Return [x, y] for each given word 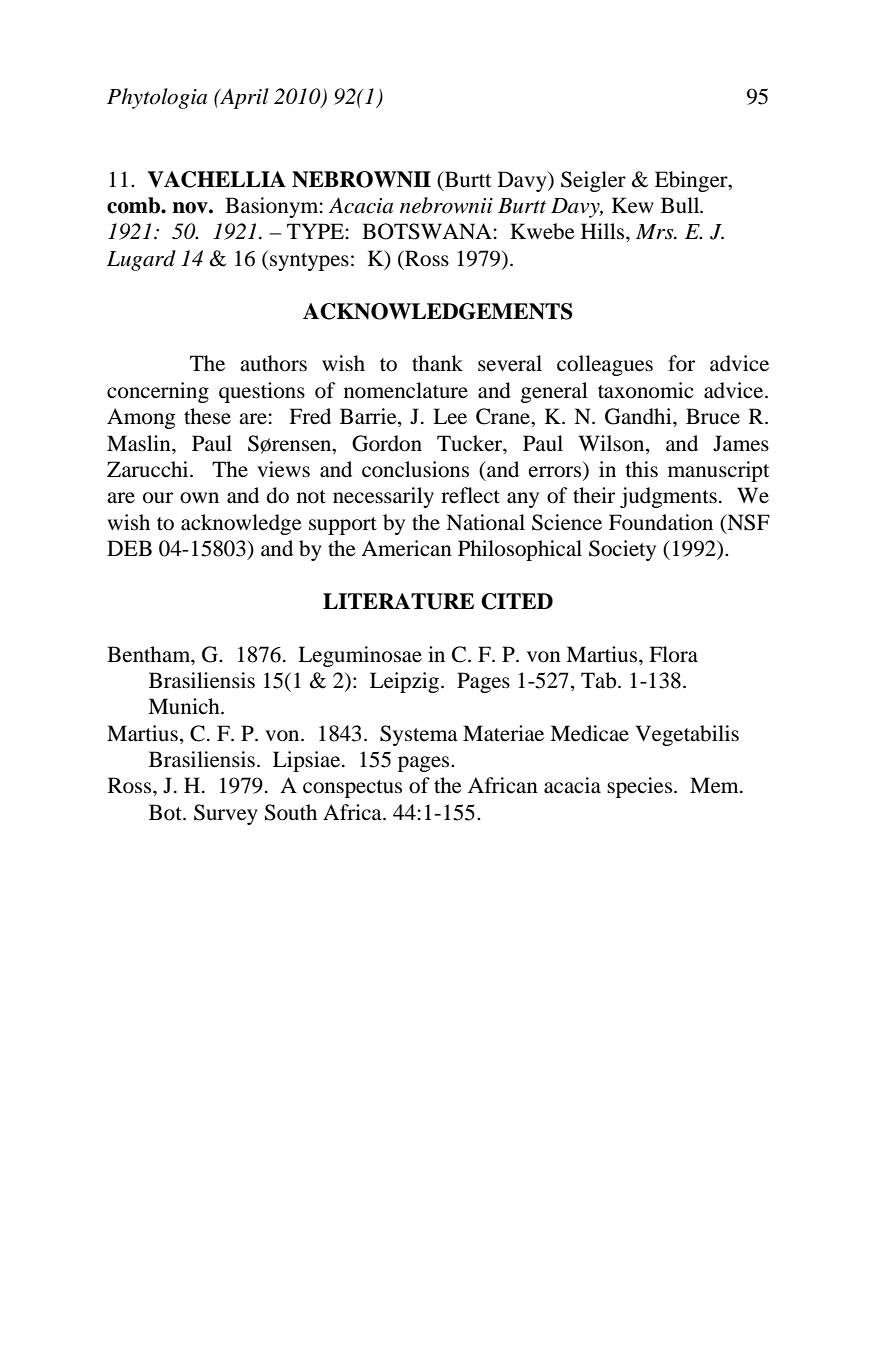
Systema [419, 735]
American [406, 548]
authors [273, 363]
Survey [226, 814]
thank [437, 363]
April [243, 98]
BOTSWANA [428, 231]
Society [622, 550]
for [681, 363]
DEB [129, 548]
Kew [633, 205]
